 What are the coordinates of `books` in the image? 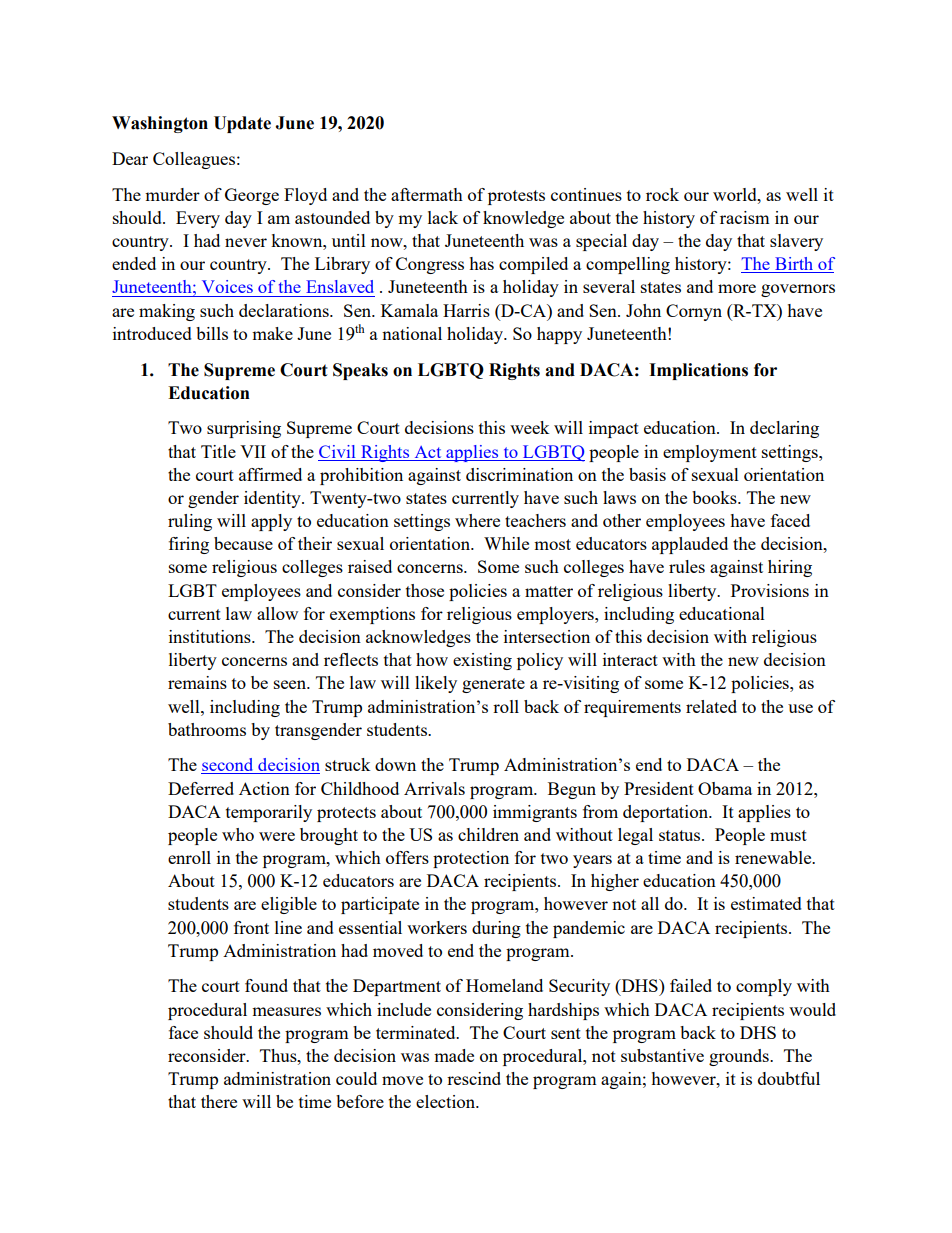 It's located at (715, 497).
